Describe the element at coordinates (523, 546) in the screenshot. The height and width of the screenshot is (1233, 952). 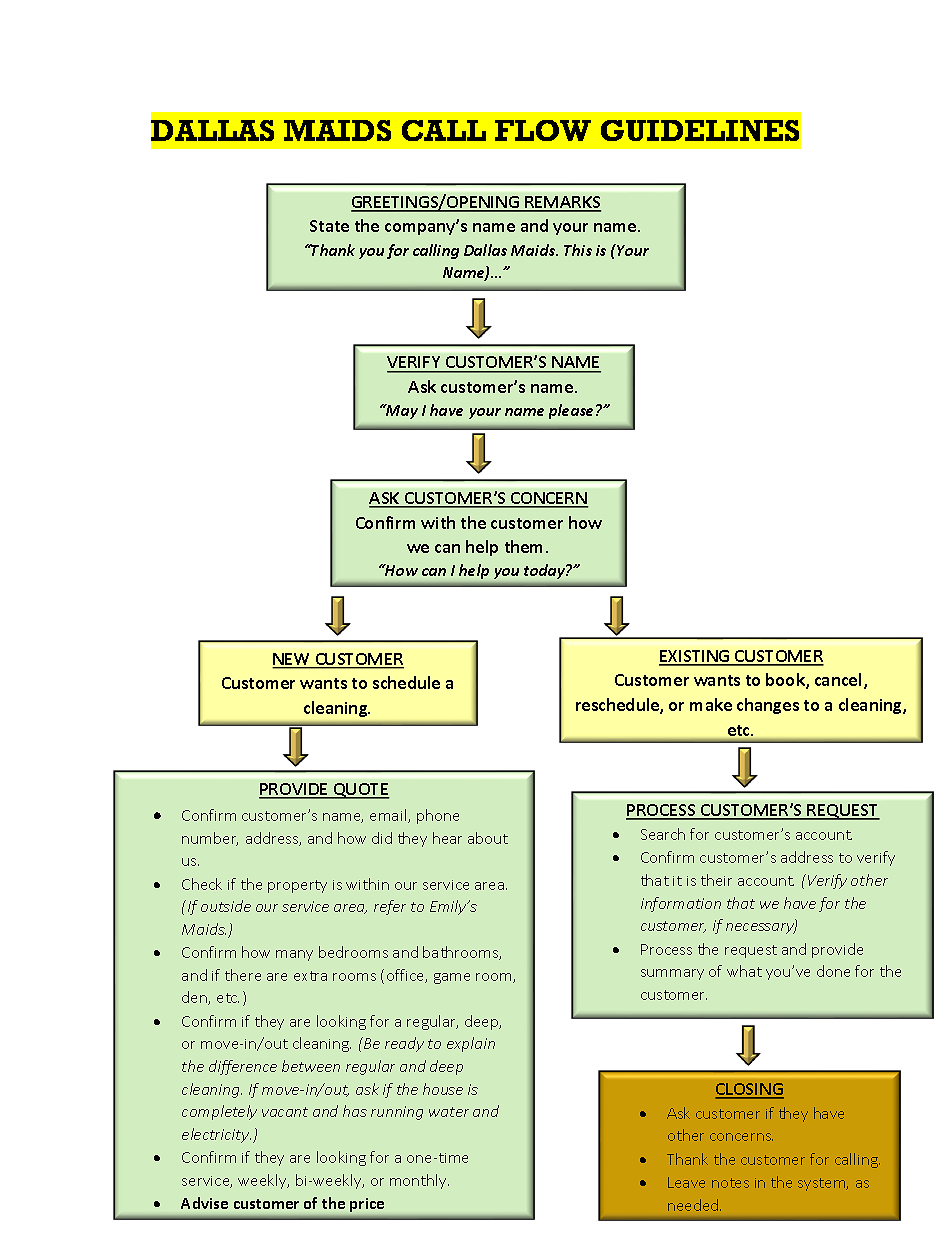
I see `them` at that location.
